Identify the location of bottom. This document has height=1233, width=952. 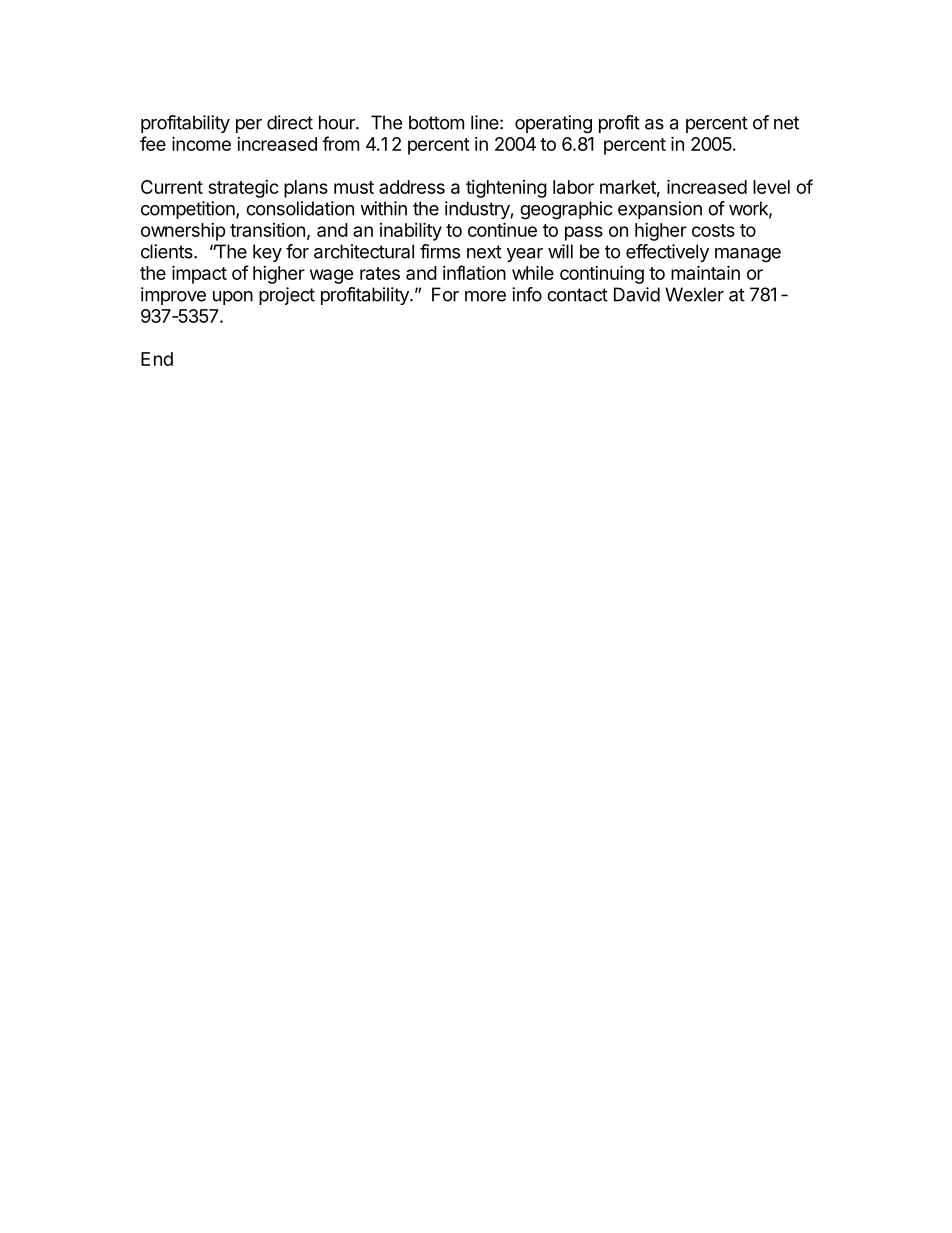
(436, 122).
